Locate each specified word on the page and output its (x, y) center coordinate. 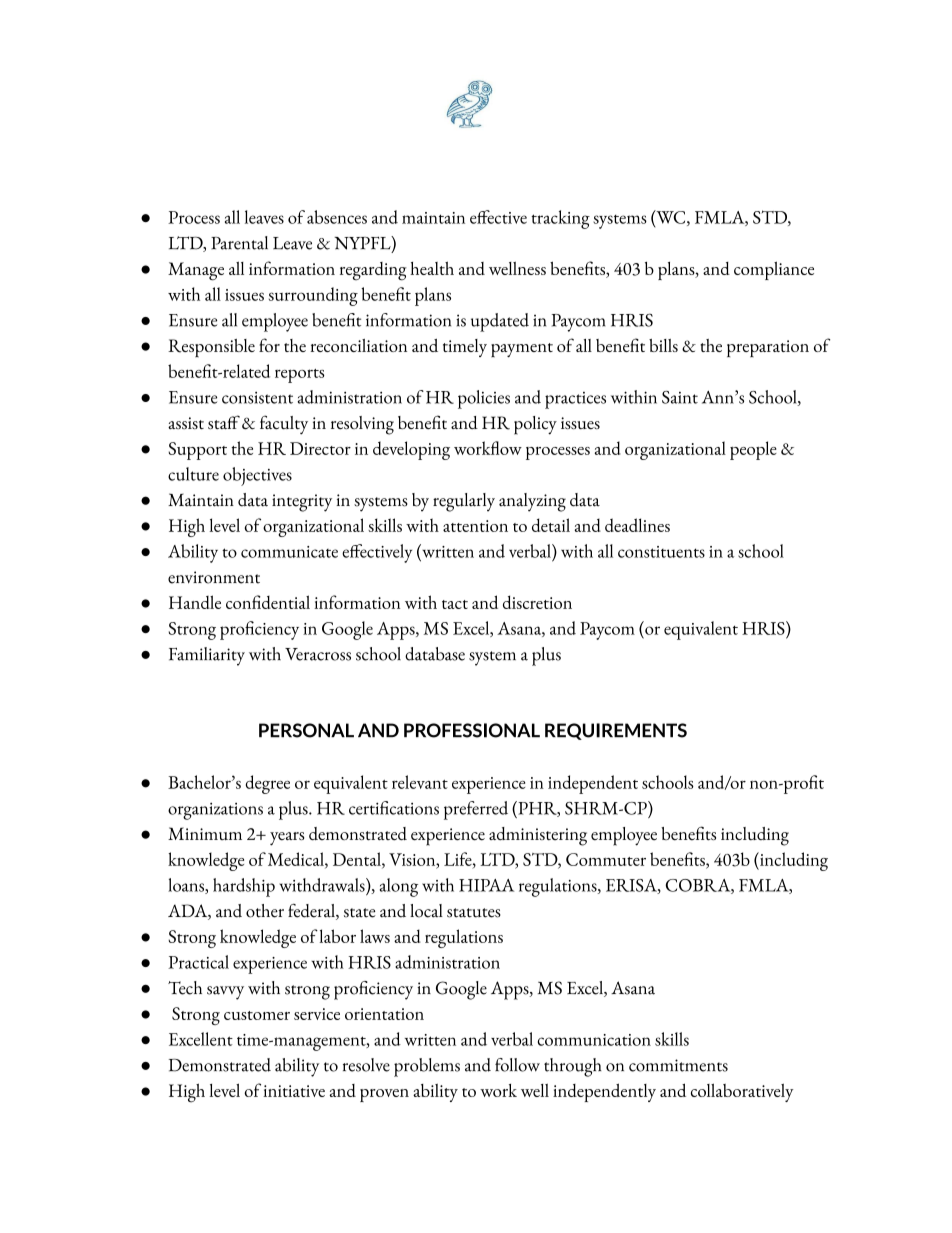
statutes (474, 913)
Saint (680, 397)
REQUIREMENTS (616, 731)
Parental (239, 243)
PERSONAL (306, 730)
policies (484, 399)
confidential (268, 602)
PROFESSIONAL (472, 730)
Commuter (606, 859)
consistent (257, 398)
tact (455, 604)
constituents (661, 552)
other (265, 911)
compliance (774, 270)
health (432, 268)
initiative (294, 1091)
